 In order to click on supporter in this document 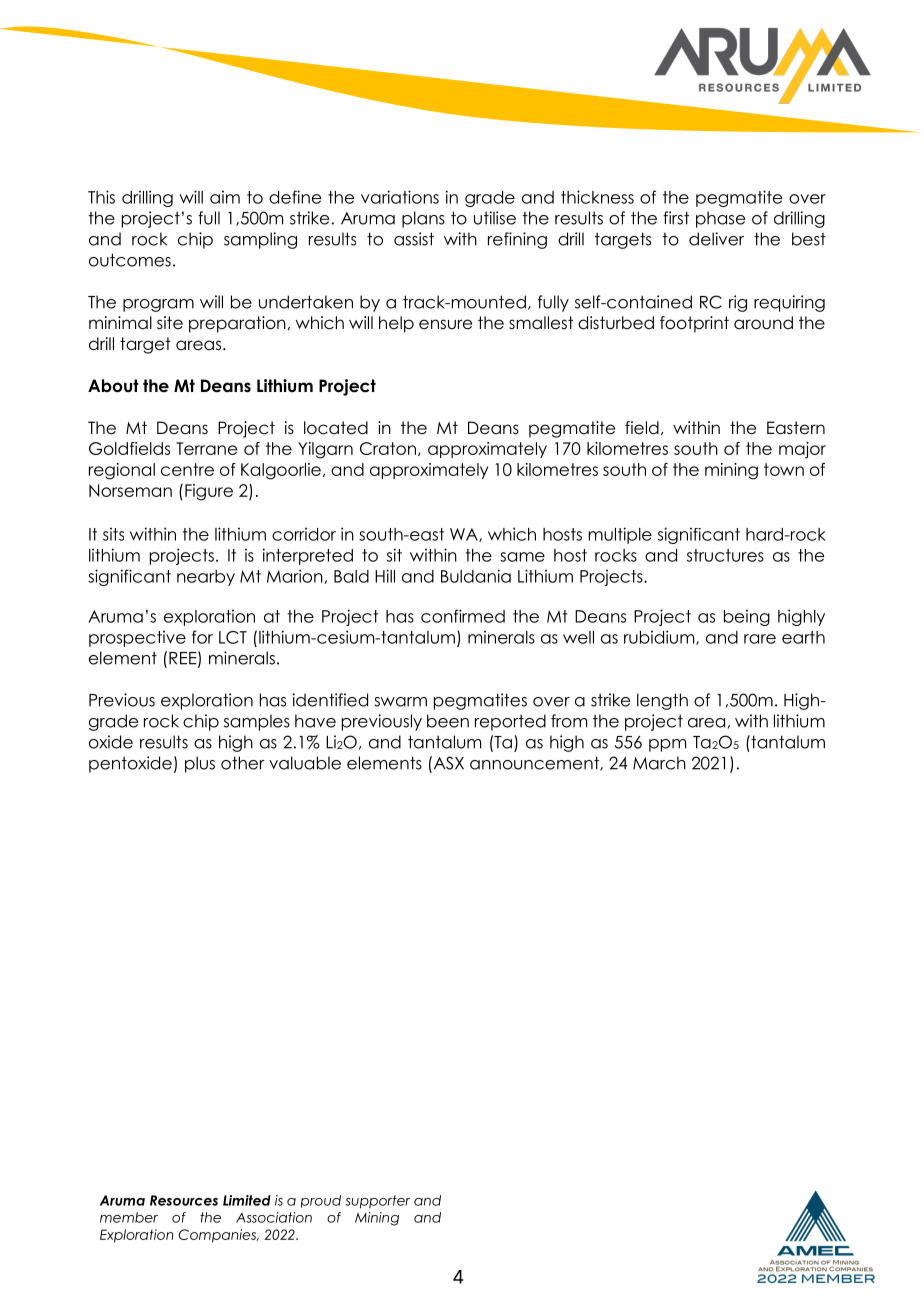, I will do `click(377, 1201)`.
